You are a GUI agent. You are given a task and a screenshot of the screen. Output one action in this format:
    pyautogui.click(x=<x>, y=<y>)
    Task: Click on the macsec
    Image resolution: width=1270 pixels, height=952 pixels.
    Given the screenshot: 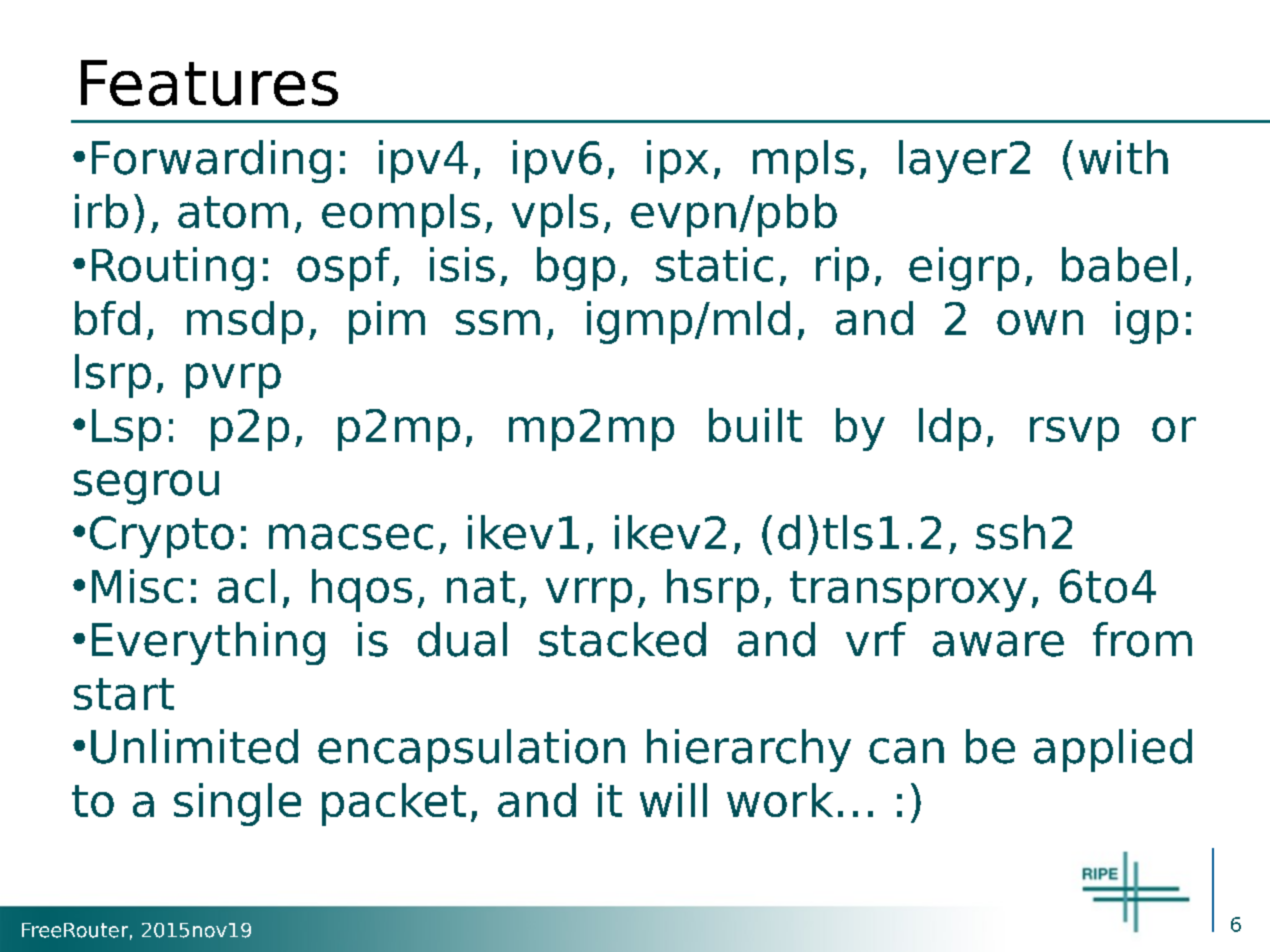 What is the action you would take?
    pyautogui.click(x=351, y=537)
